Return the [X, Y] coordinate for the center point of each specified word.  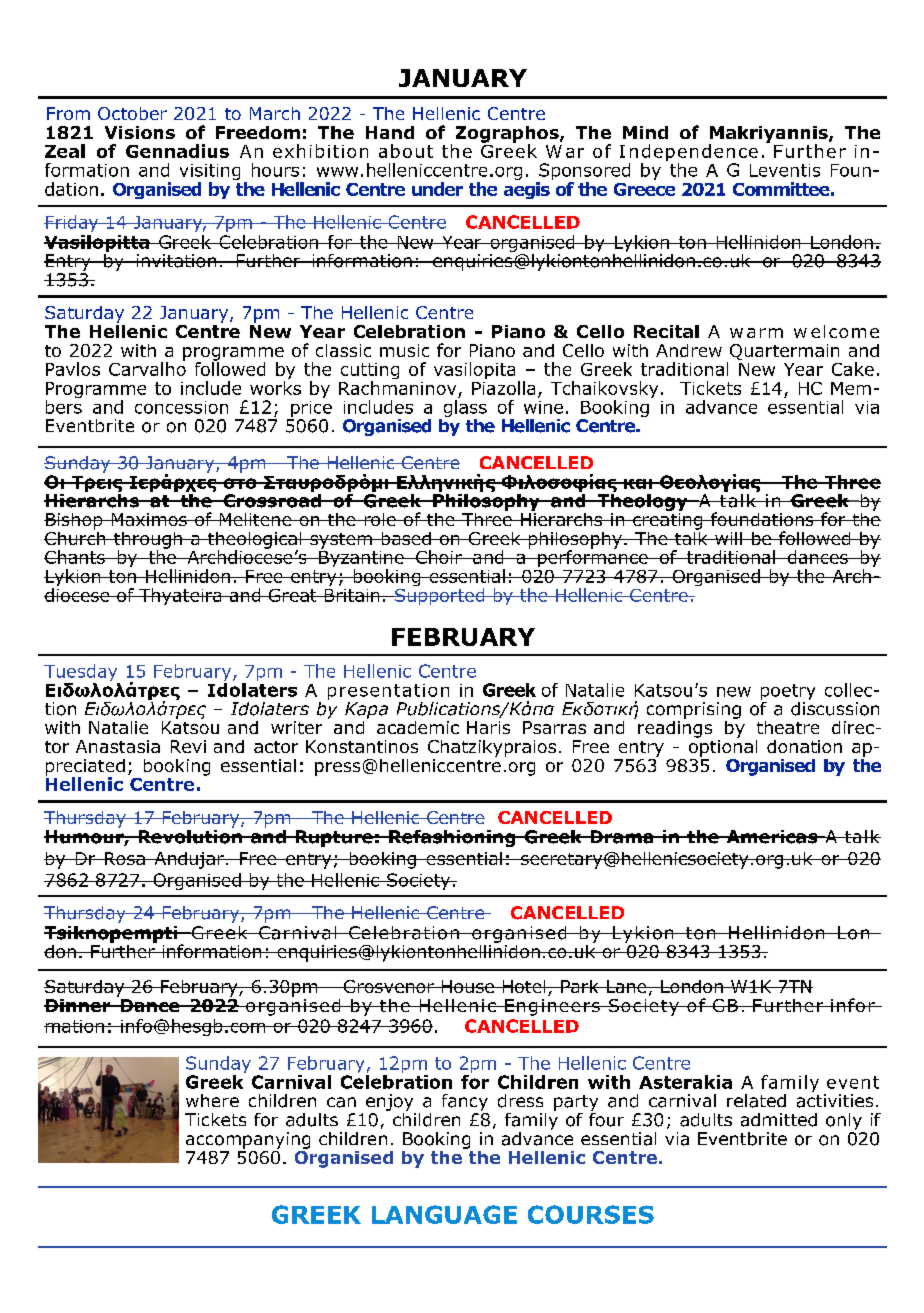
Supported [440, 596]
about [406, 151]
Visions [140, 132]
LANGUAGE [444, 1214]
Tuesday [80, 672]
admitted [779, 1120]
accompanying [248, 1140]
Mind [645, 132]
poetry [788, 693]
